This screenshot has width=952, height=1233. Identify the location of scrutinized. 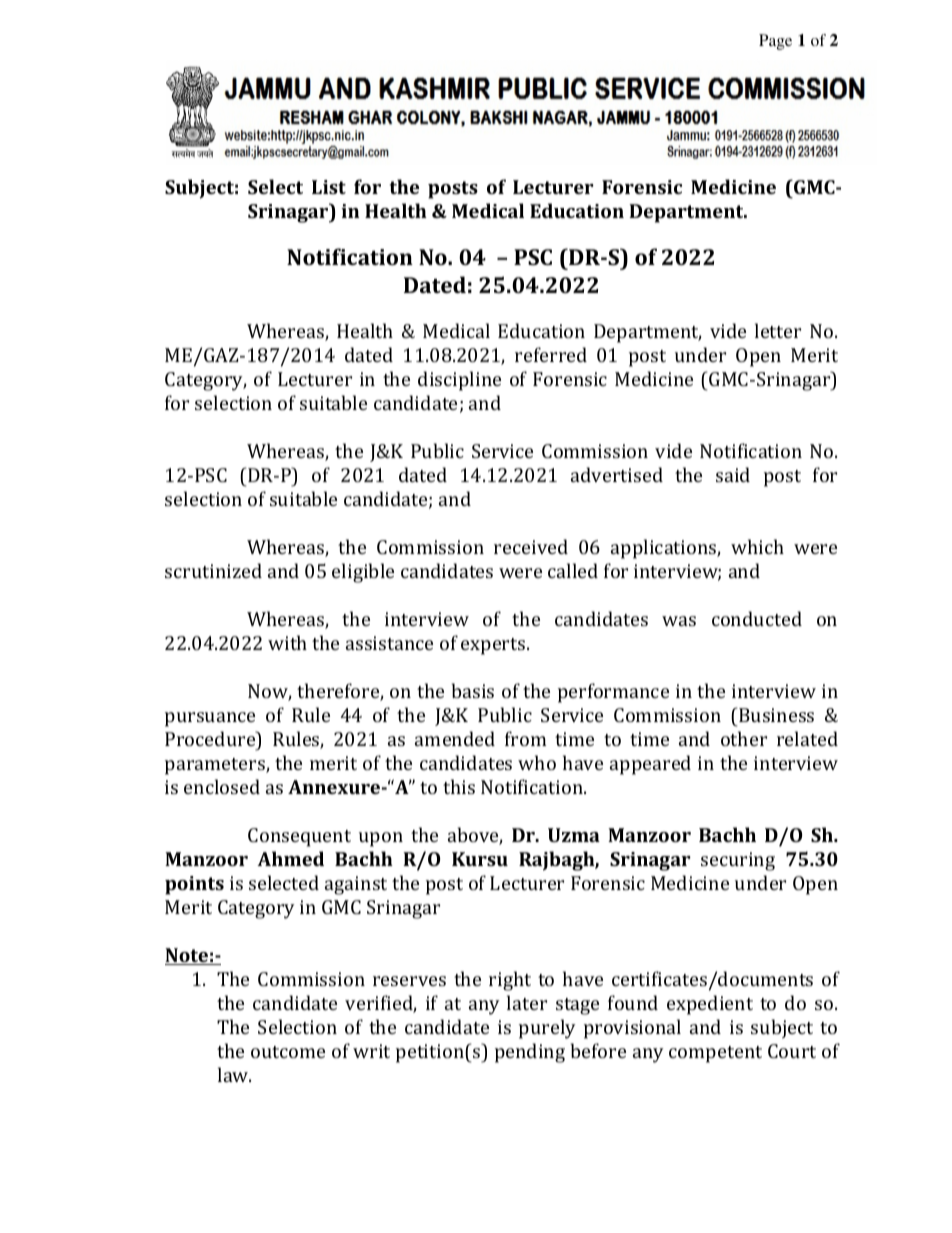
(213, 570).
